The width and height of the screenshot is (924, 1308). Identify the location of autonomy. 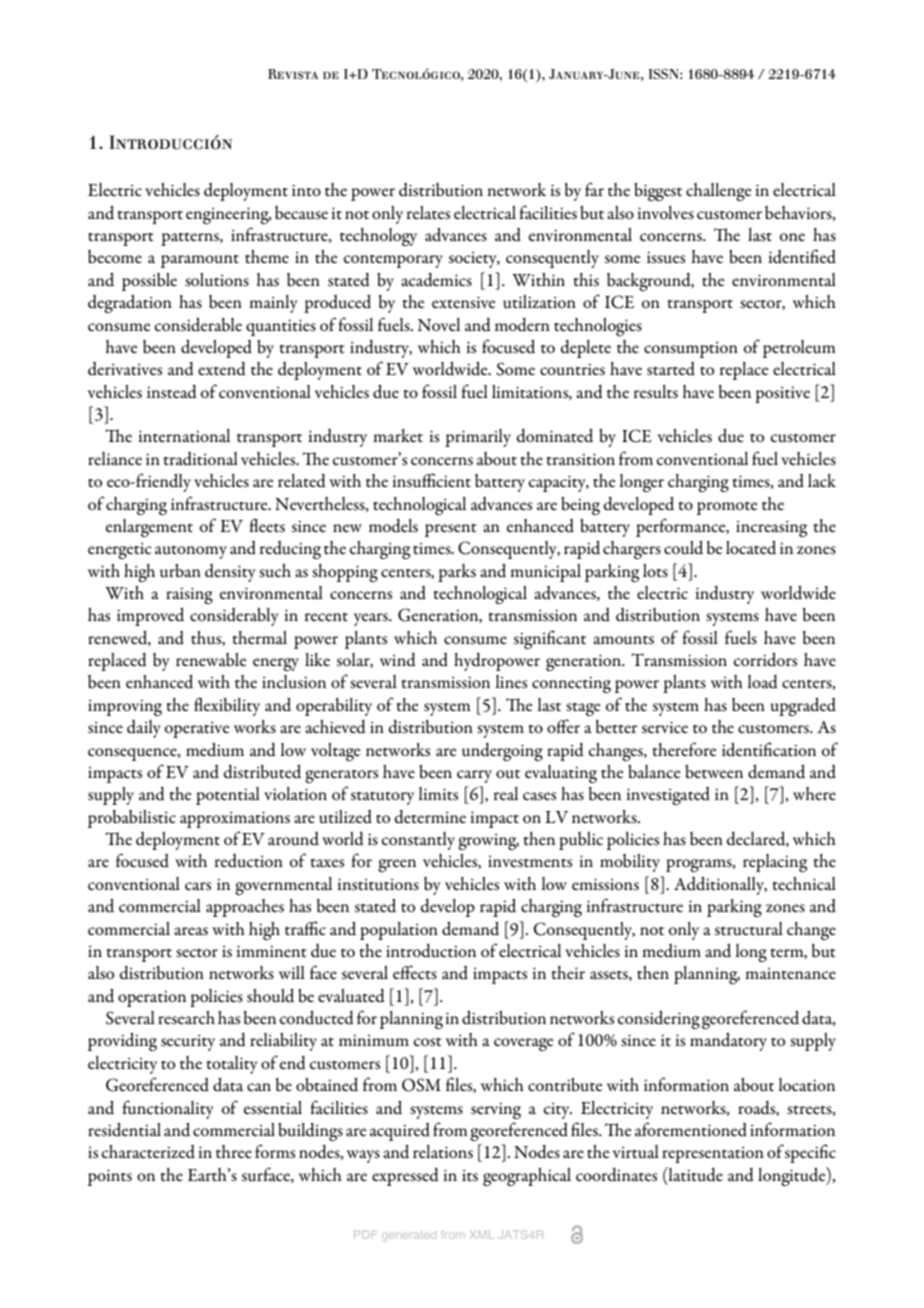
(191, 552).
